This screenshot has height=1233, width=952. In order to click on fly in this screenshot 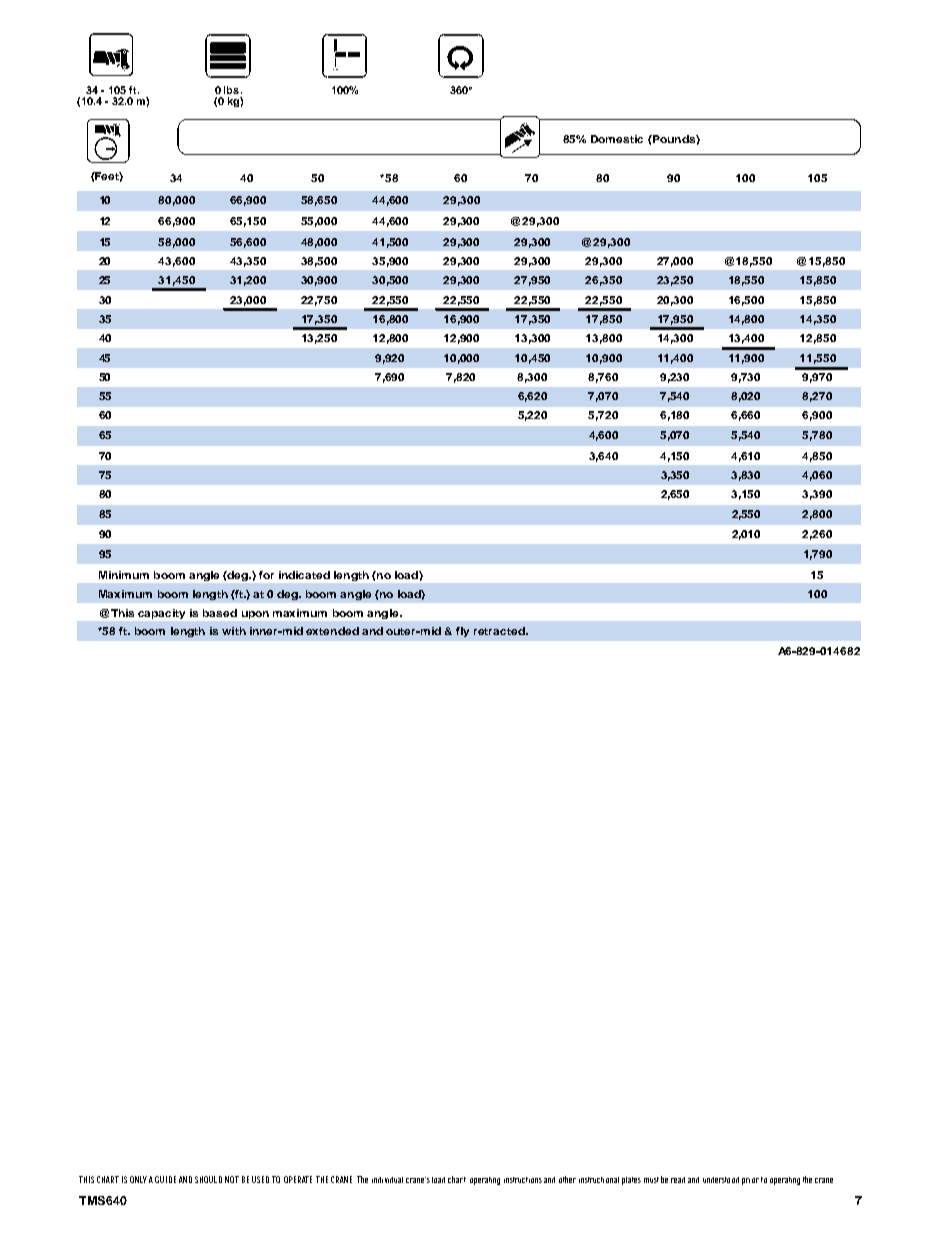, I will do `click(462, 632)`.
